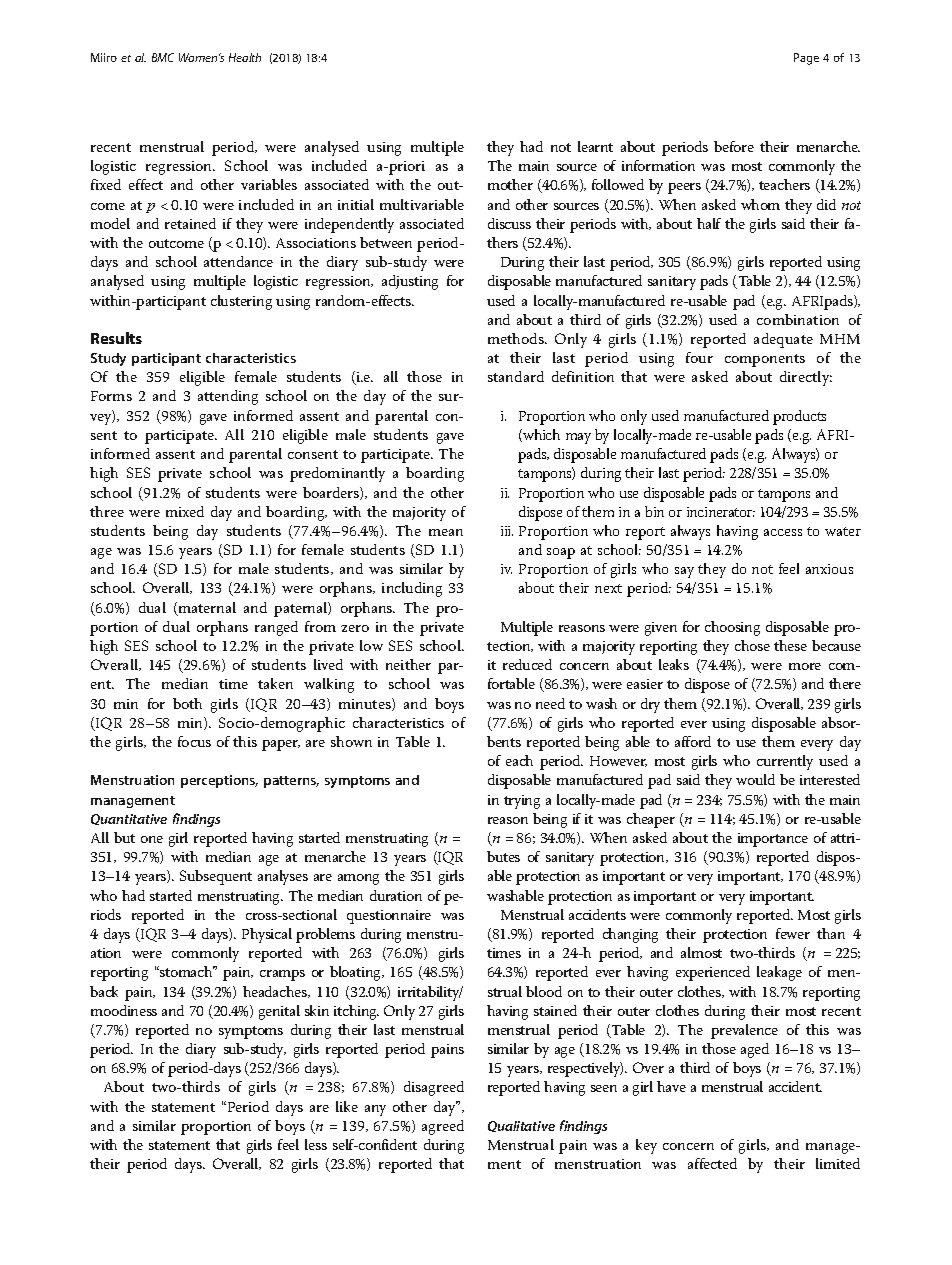 The image size is (952, 1265). What do you see at coordinates (793, 933) in the image?
I see `fewer` at bounding box center [793, 933].
